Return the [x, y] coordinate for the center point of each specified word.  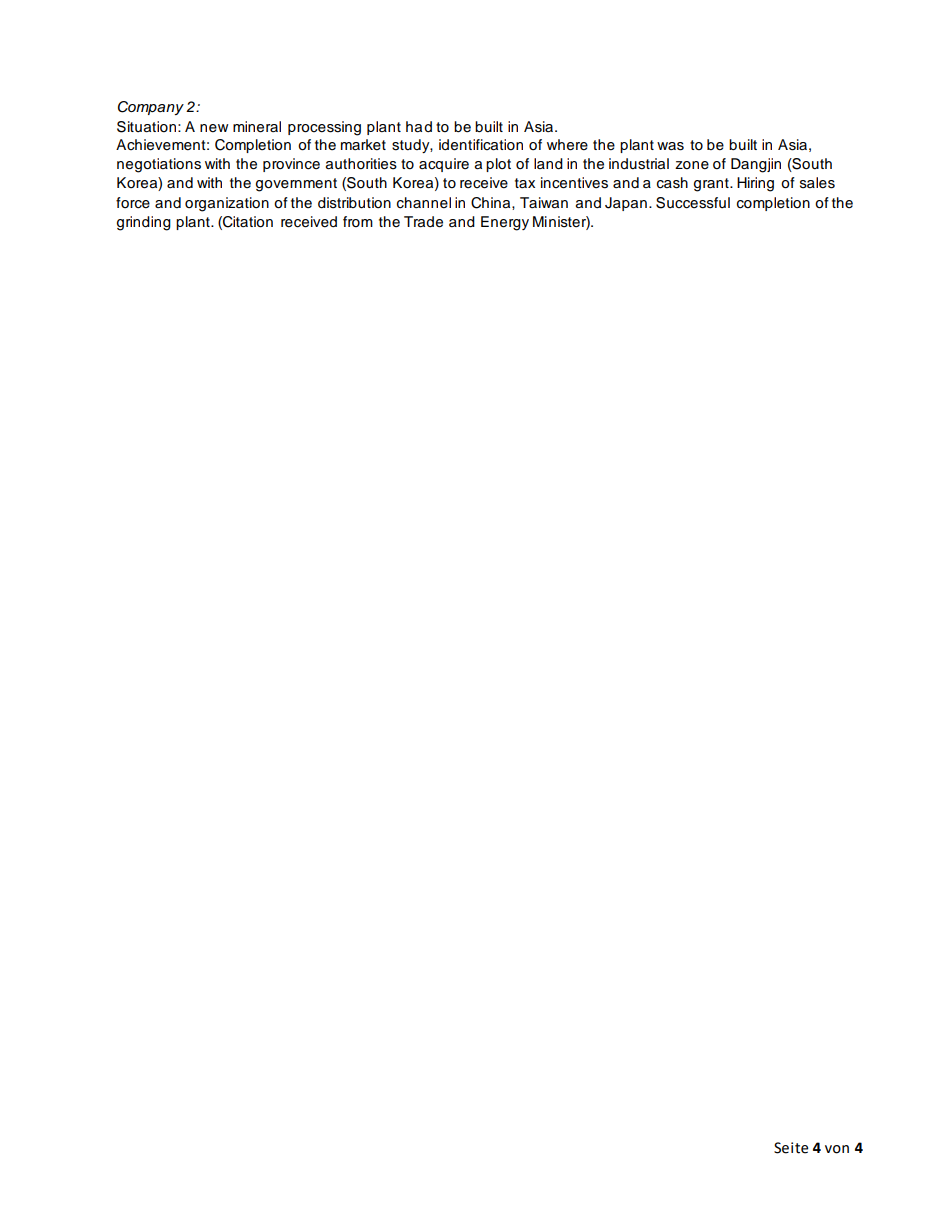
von [837, 1149]
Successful [693, 203]
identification [481, 145]
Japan [626, 204]
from [358, 221]
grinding [144, 223]
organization [227, 204]
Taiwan [544, 203]
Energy [505, 223]
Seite [791, 1148]
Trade [423, 222]
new [214, 128]
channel [424, 203]
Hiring [755, 184]
